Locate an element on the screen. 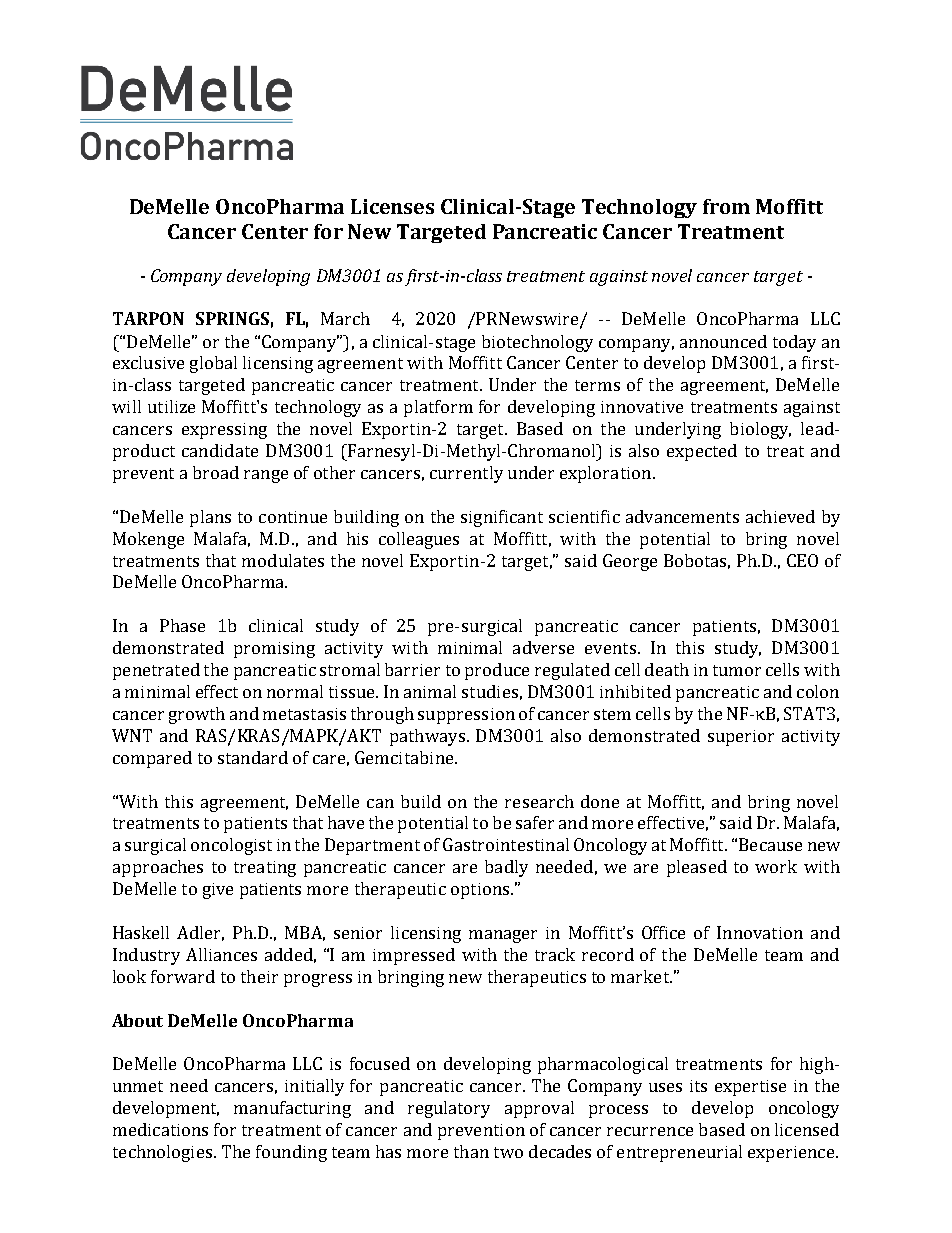 The width and height of the screenshot is (952, 1233). Licenses is located at coordinates (392, 206).
